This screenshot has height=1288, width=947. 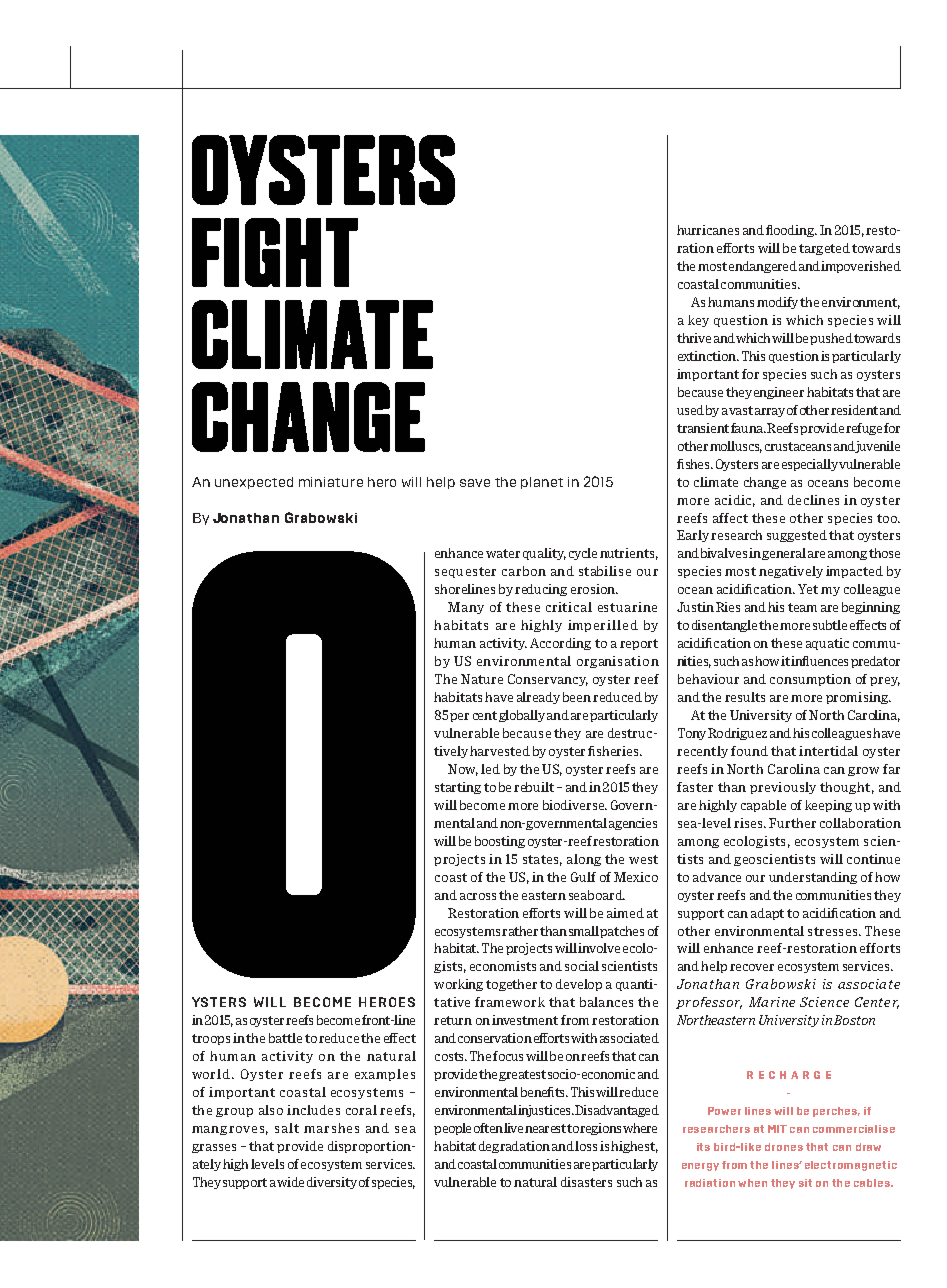 What do you see at coordinates (586, 1182) in the screenshot?
I see `disasters` at bounding box center [586, 1182].
